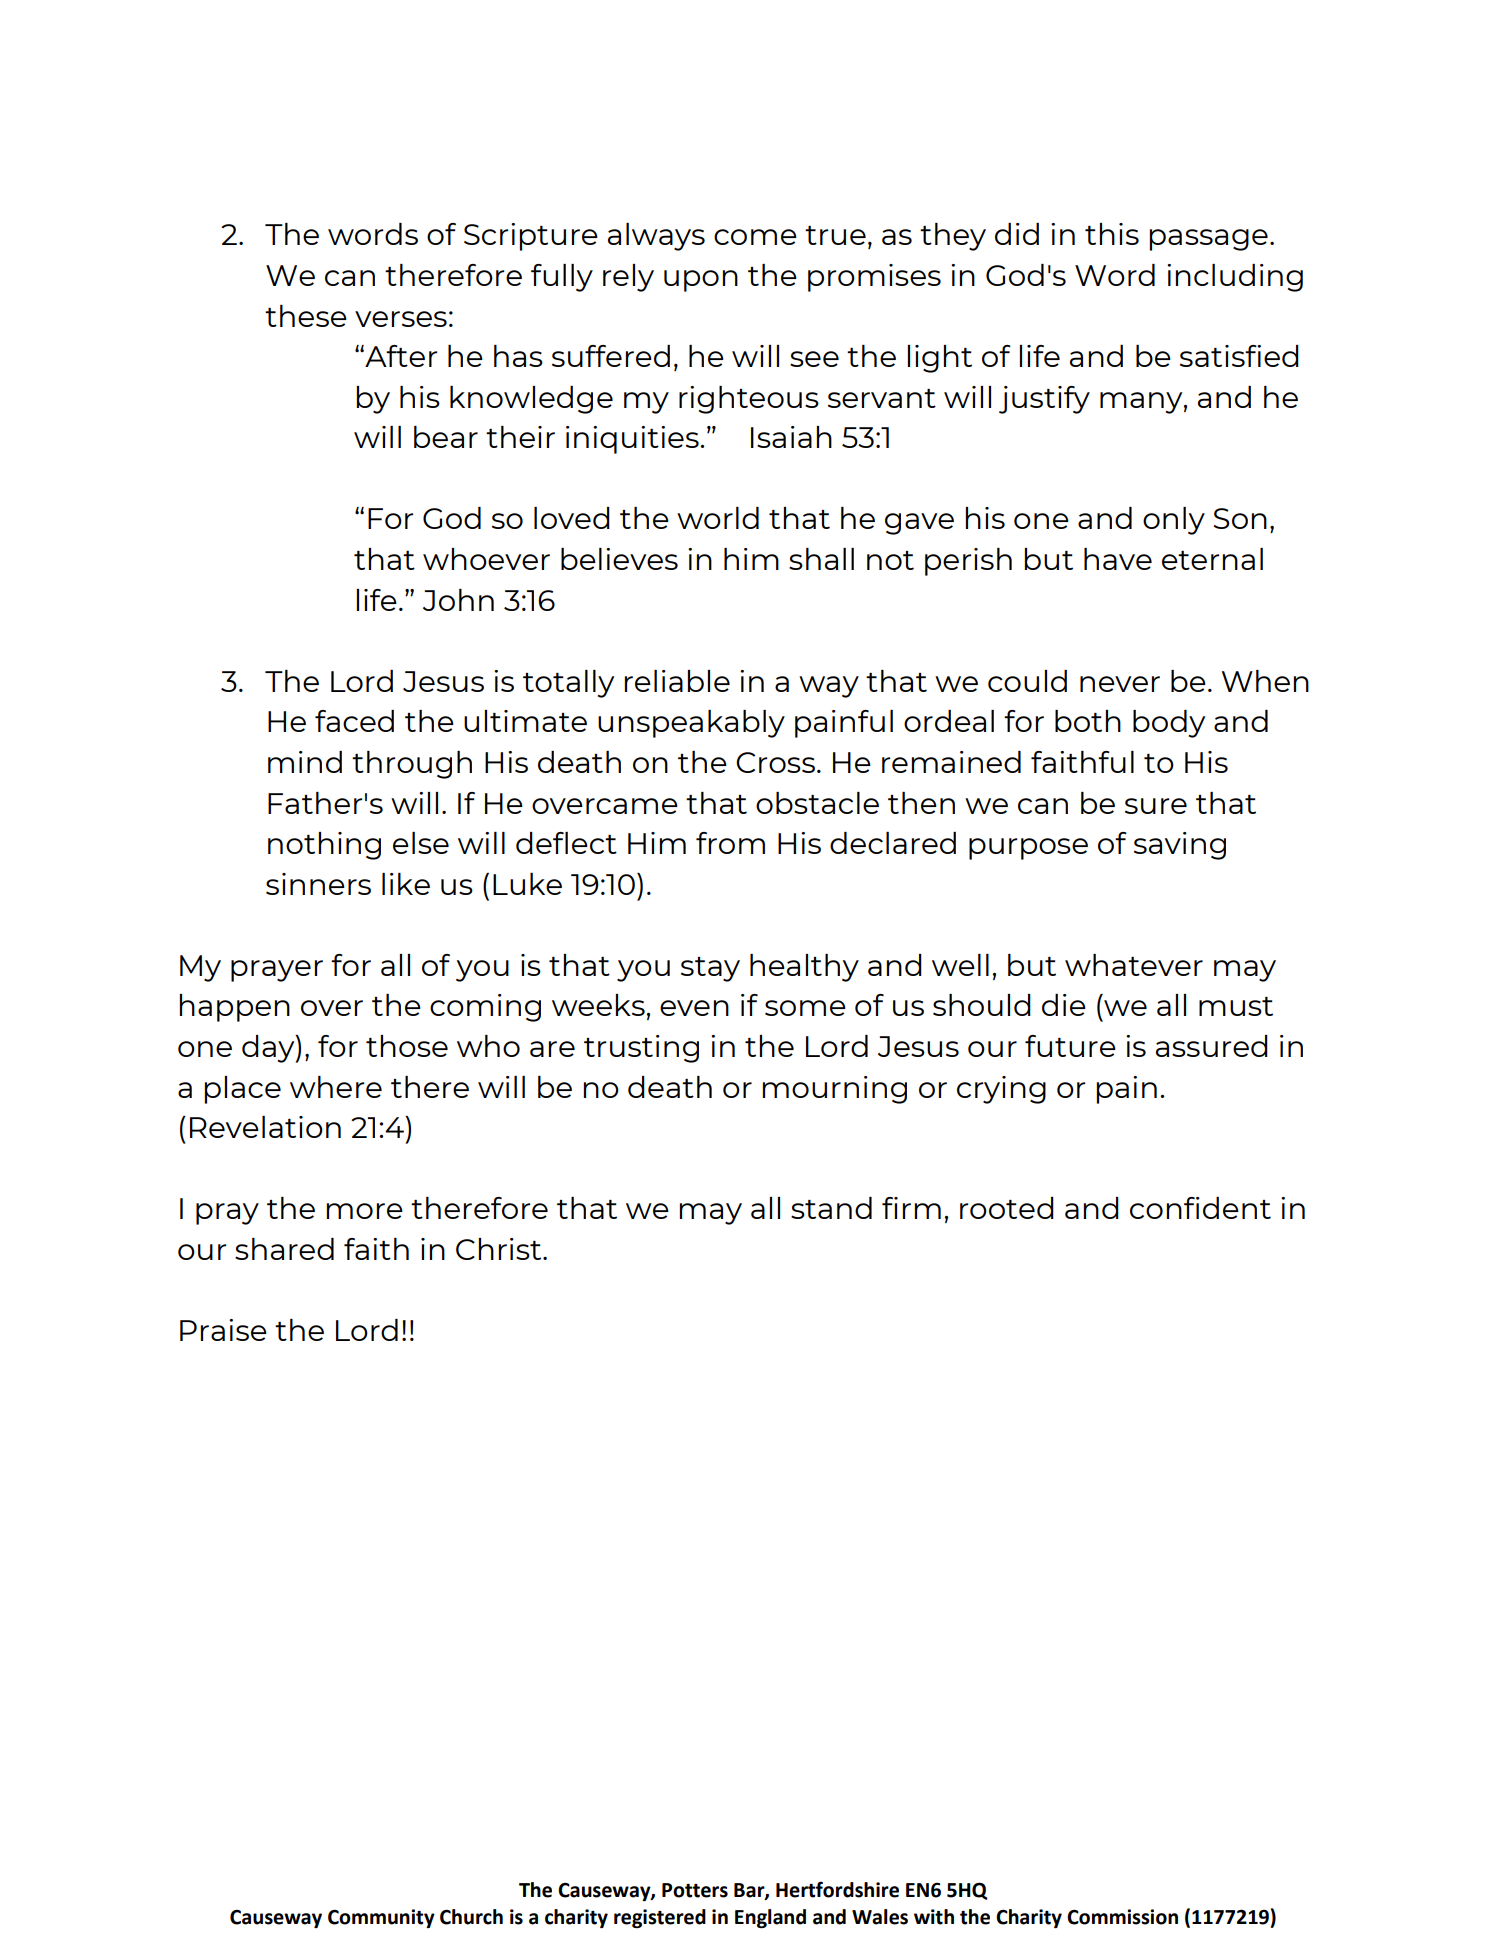 This image has width=1505, height=1948. What do you see at coordinates (1112, 234) in the image?
I see `this` at bounding box center [1112, 234].
